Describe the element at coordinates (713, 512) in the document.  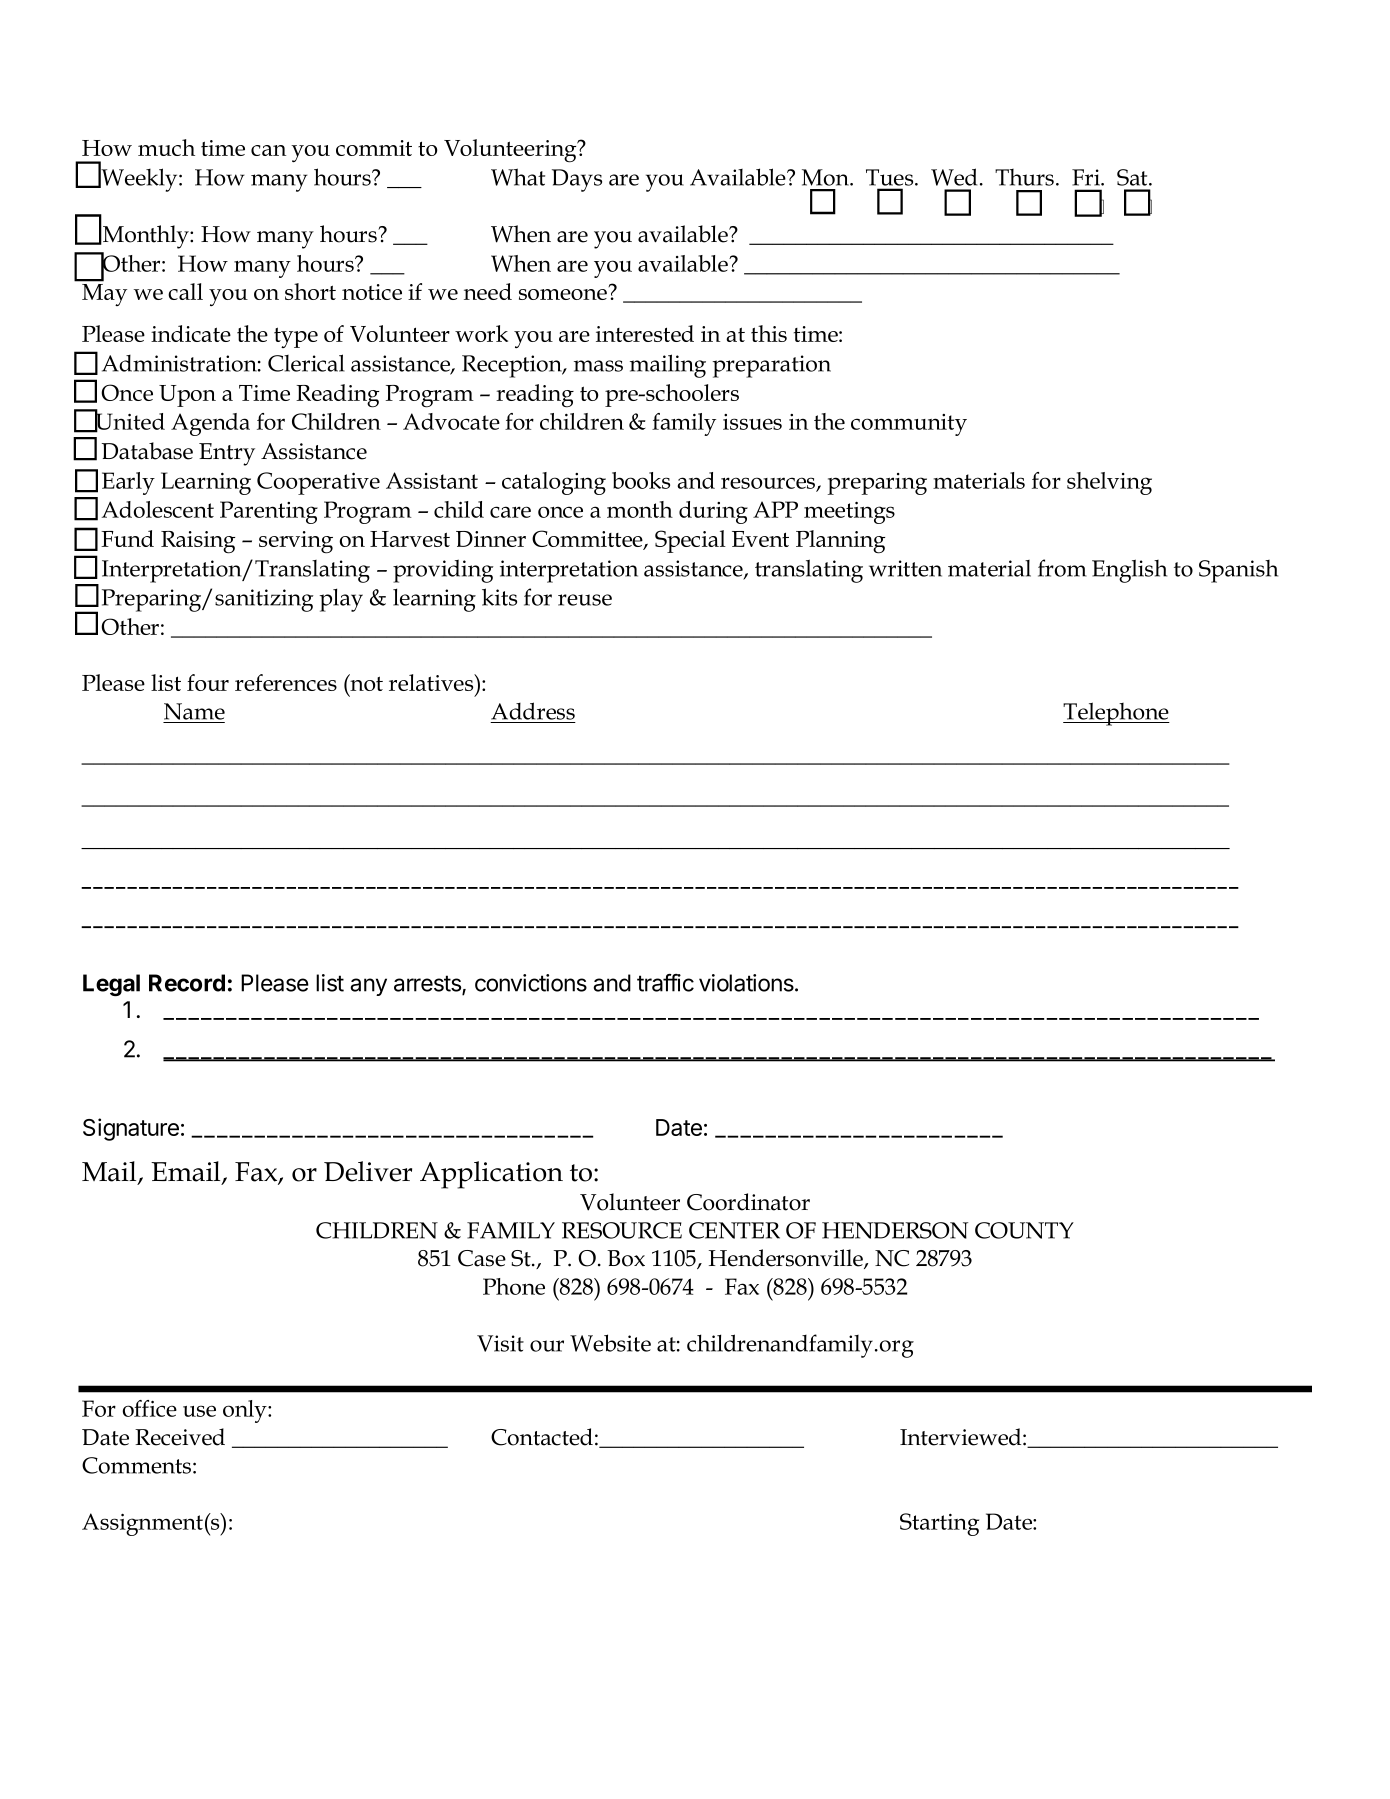
I see `during` at that location.
